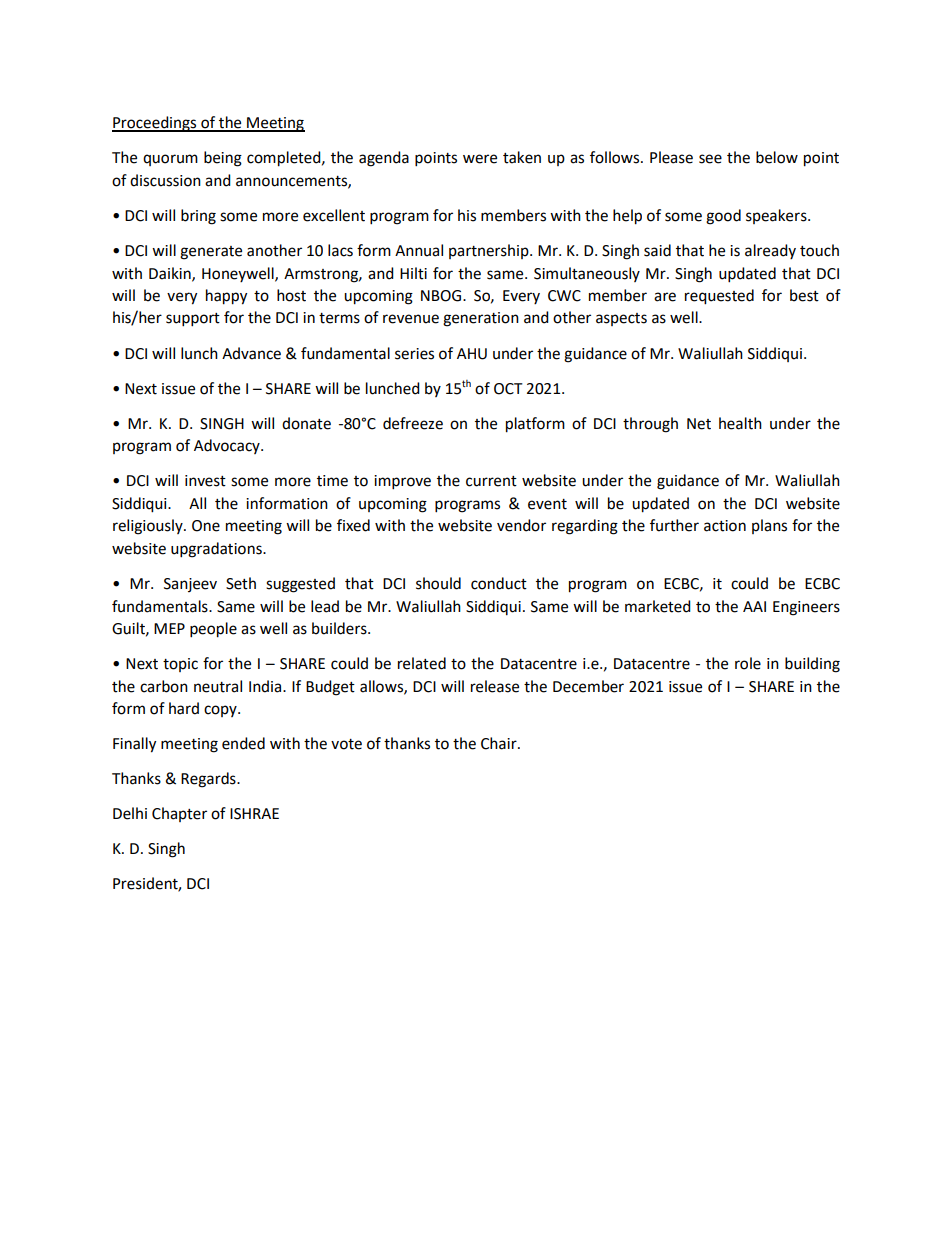 The height and width of the screenshot is (1233, 952). I want to click on being, so click(223, 159).
